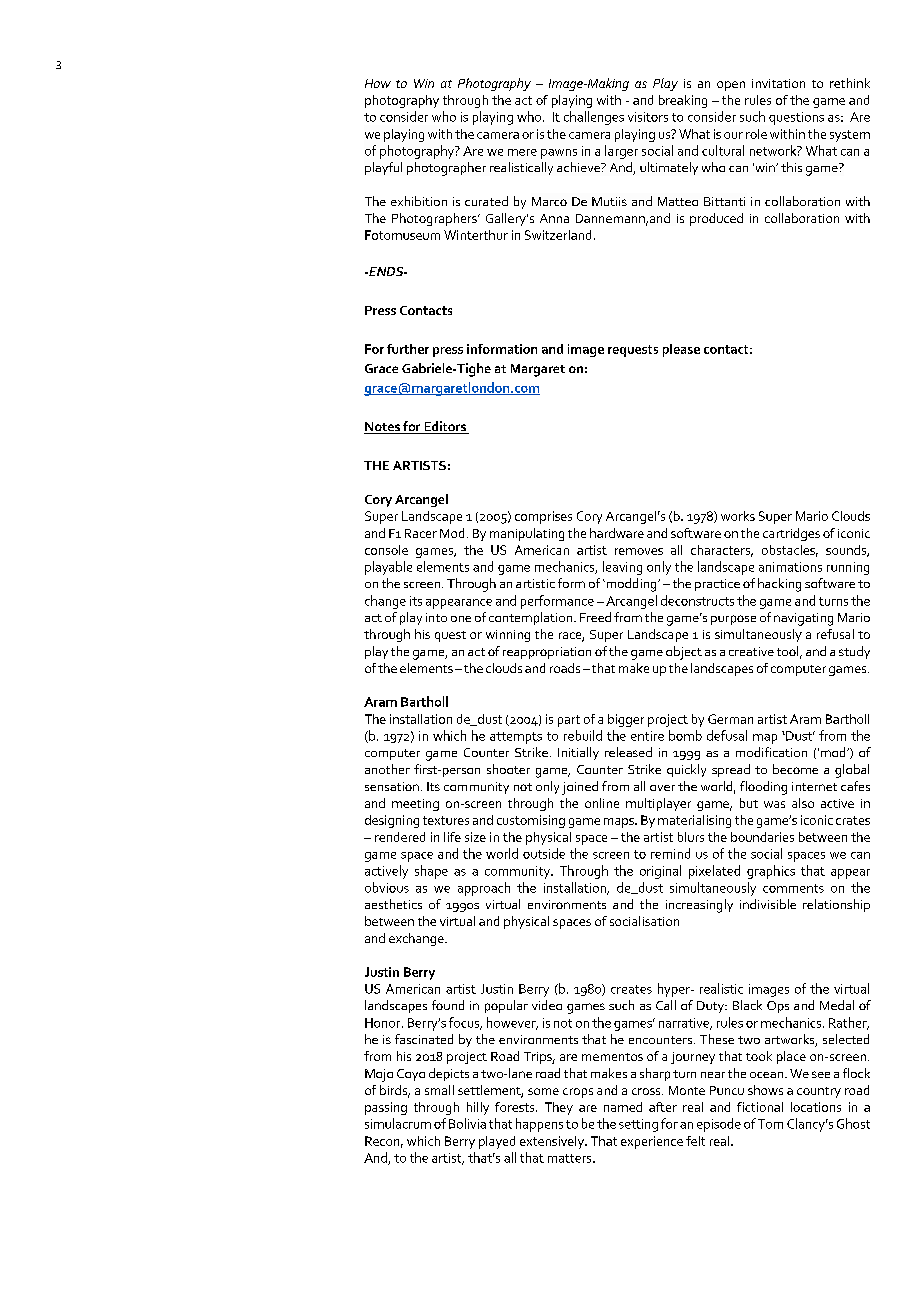 This screenshot has height=1308, width=924. I want to click on locations, so click(816, 1107).
